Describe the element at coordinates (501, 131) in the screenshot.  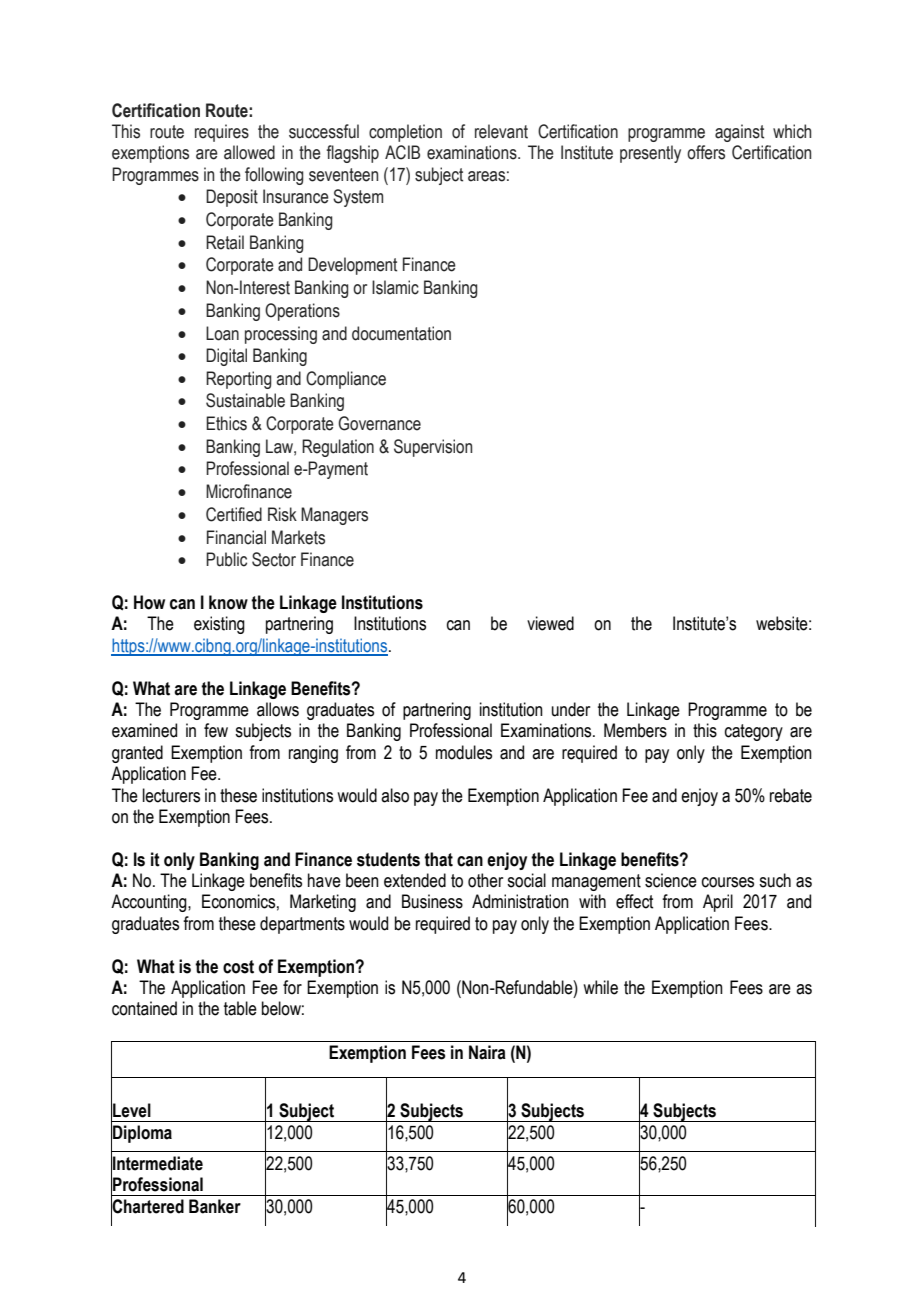
I see `relevant` at that location.
